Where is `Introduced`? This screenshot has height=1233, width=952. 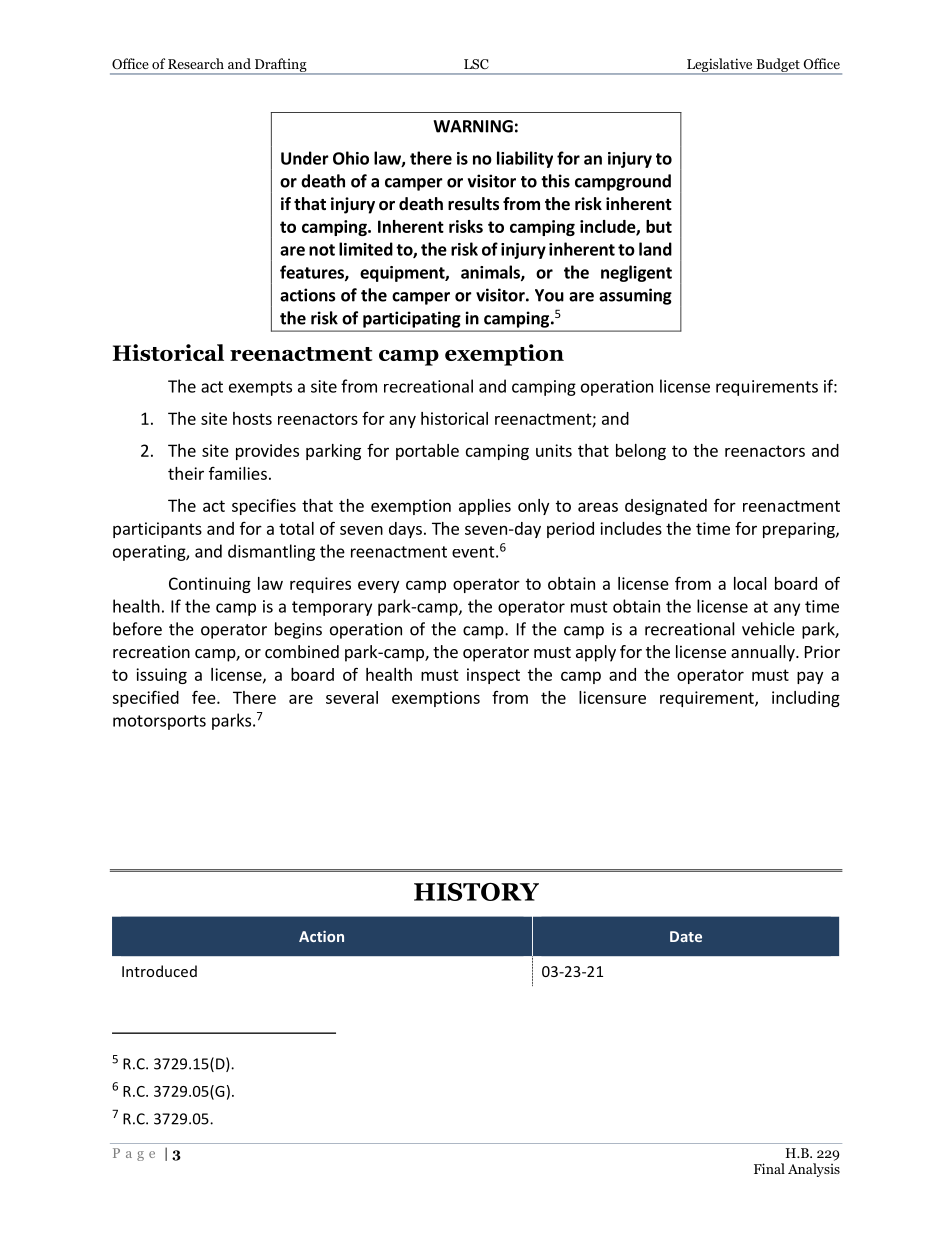
Introduced is located at coordinates (159, 971).
